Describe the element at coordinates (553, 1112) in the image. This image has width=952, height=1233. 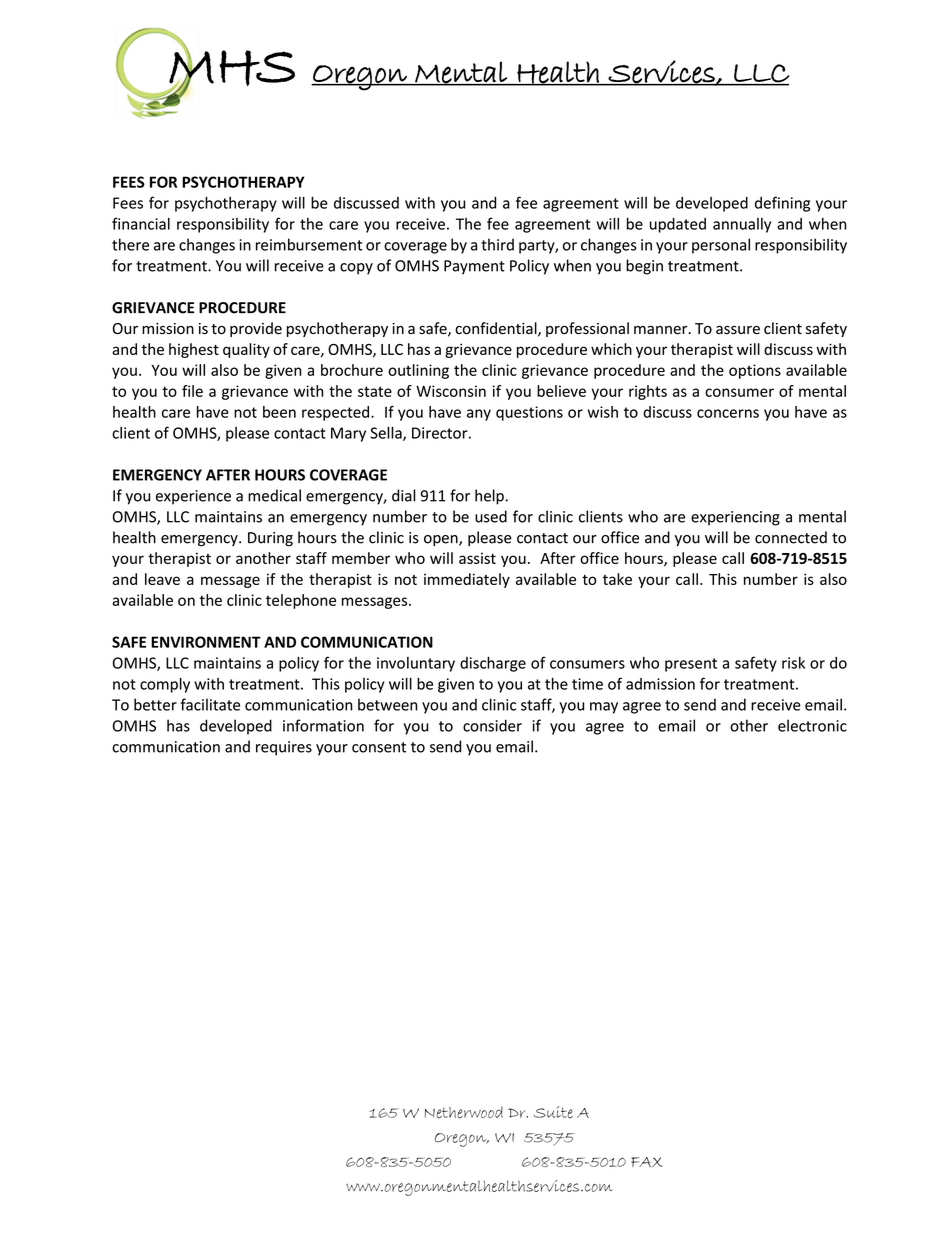
I see `Suite` at that location.
